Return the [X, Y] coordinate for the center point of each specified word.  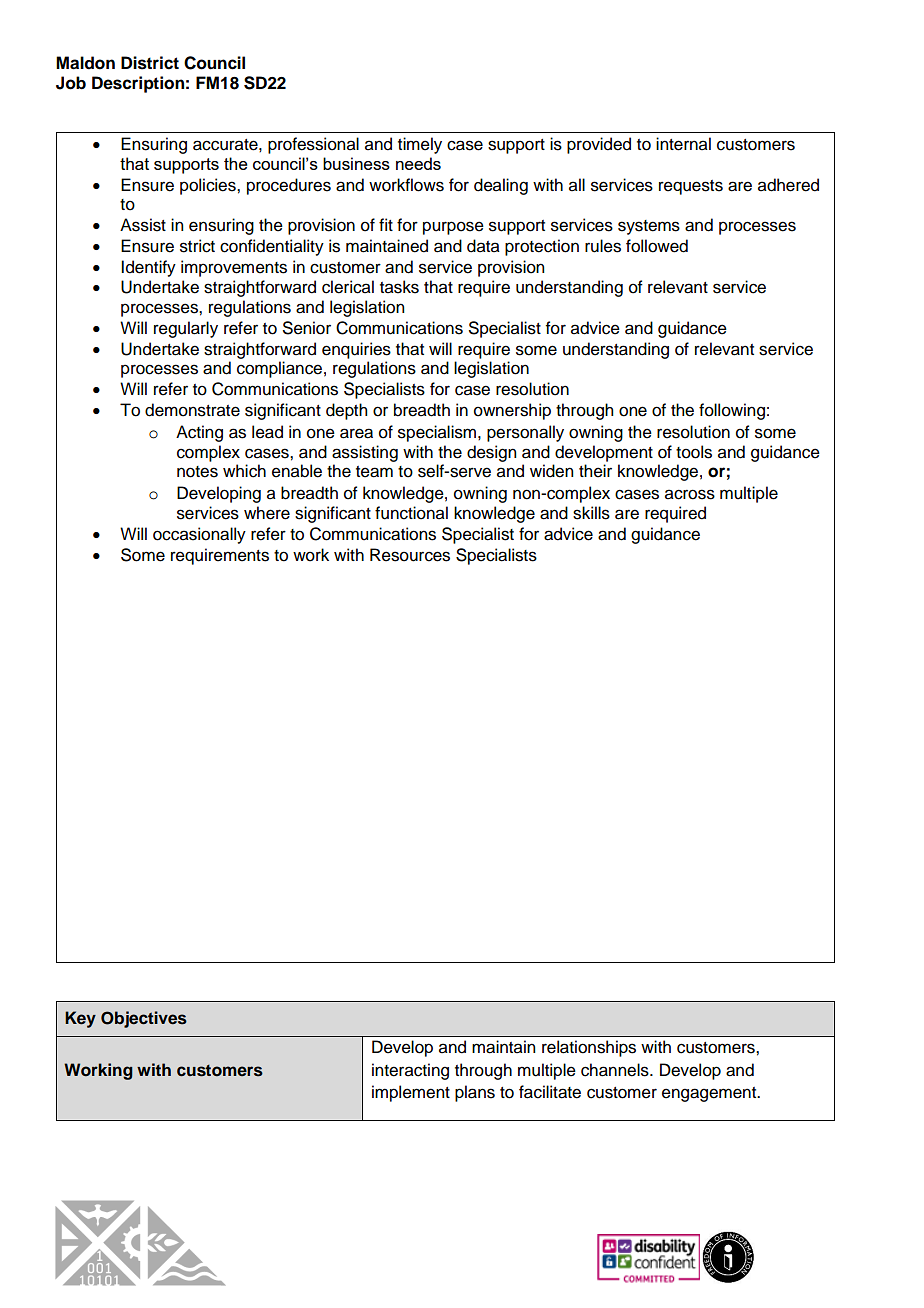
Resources [410, 555]
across [690, 494]
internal [683, 144]
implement [411, 1093]
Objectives [144, 1019]
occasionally [199, 535]
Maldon [85, 63]
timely [420, 145]
